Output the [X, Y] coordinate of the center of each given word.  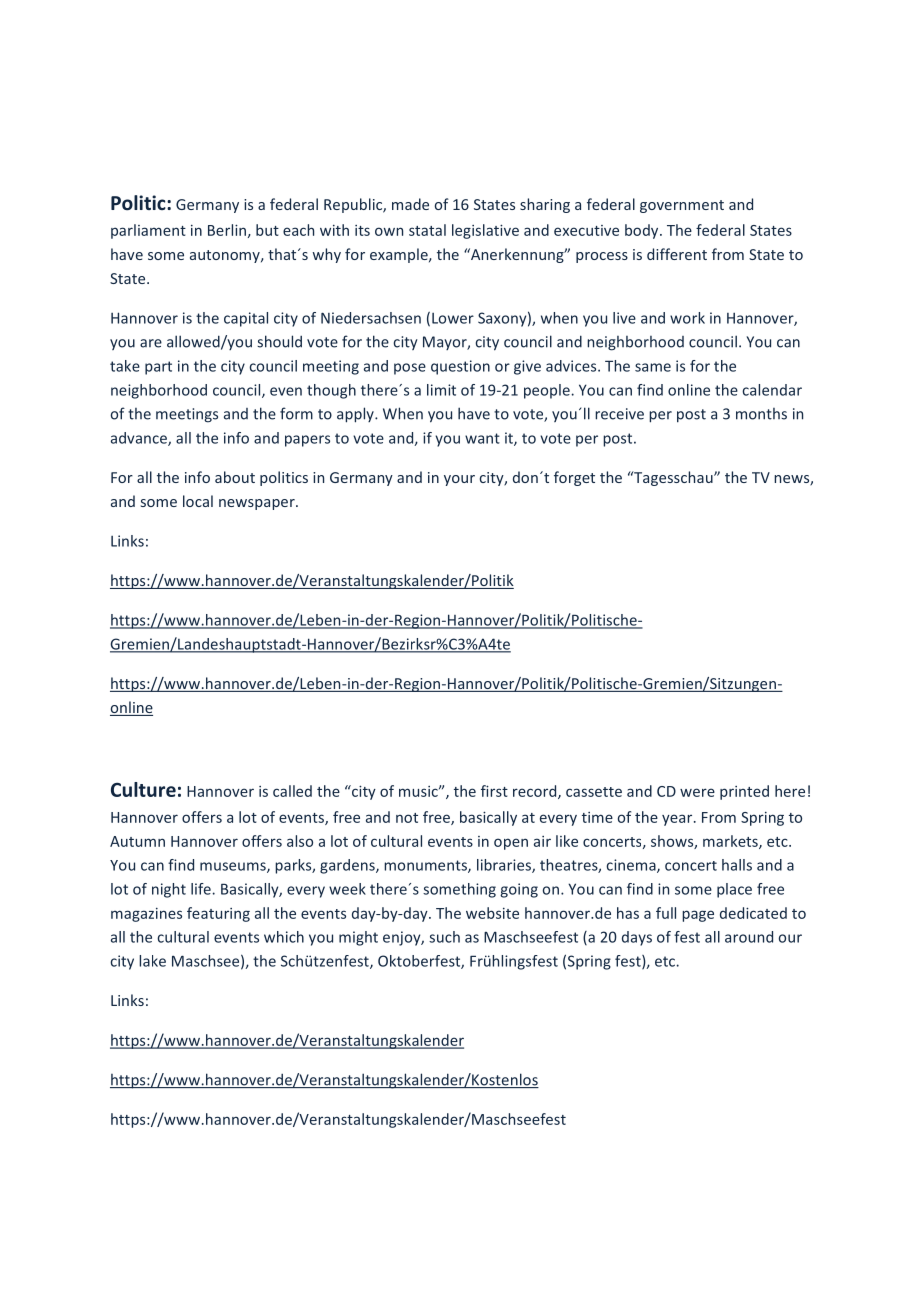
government [682, 206]
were [697, 792]
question [460, 367]
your [459, 480]
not [407, 818]
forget [574, 478]
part [158, 368]
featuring [218, 914]
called [292, 791]
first [494, 791]
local [198, 501]
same [653, 367]
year [678, 820]
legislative [485, 231]
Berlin [227, 230]
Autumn [137, 841]
